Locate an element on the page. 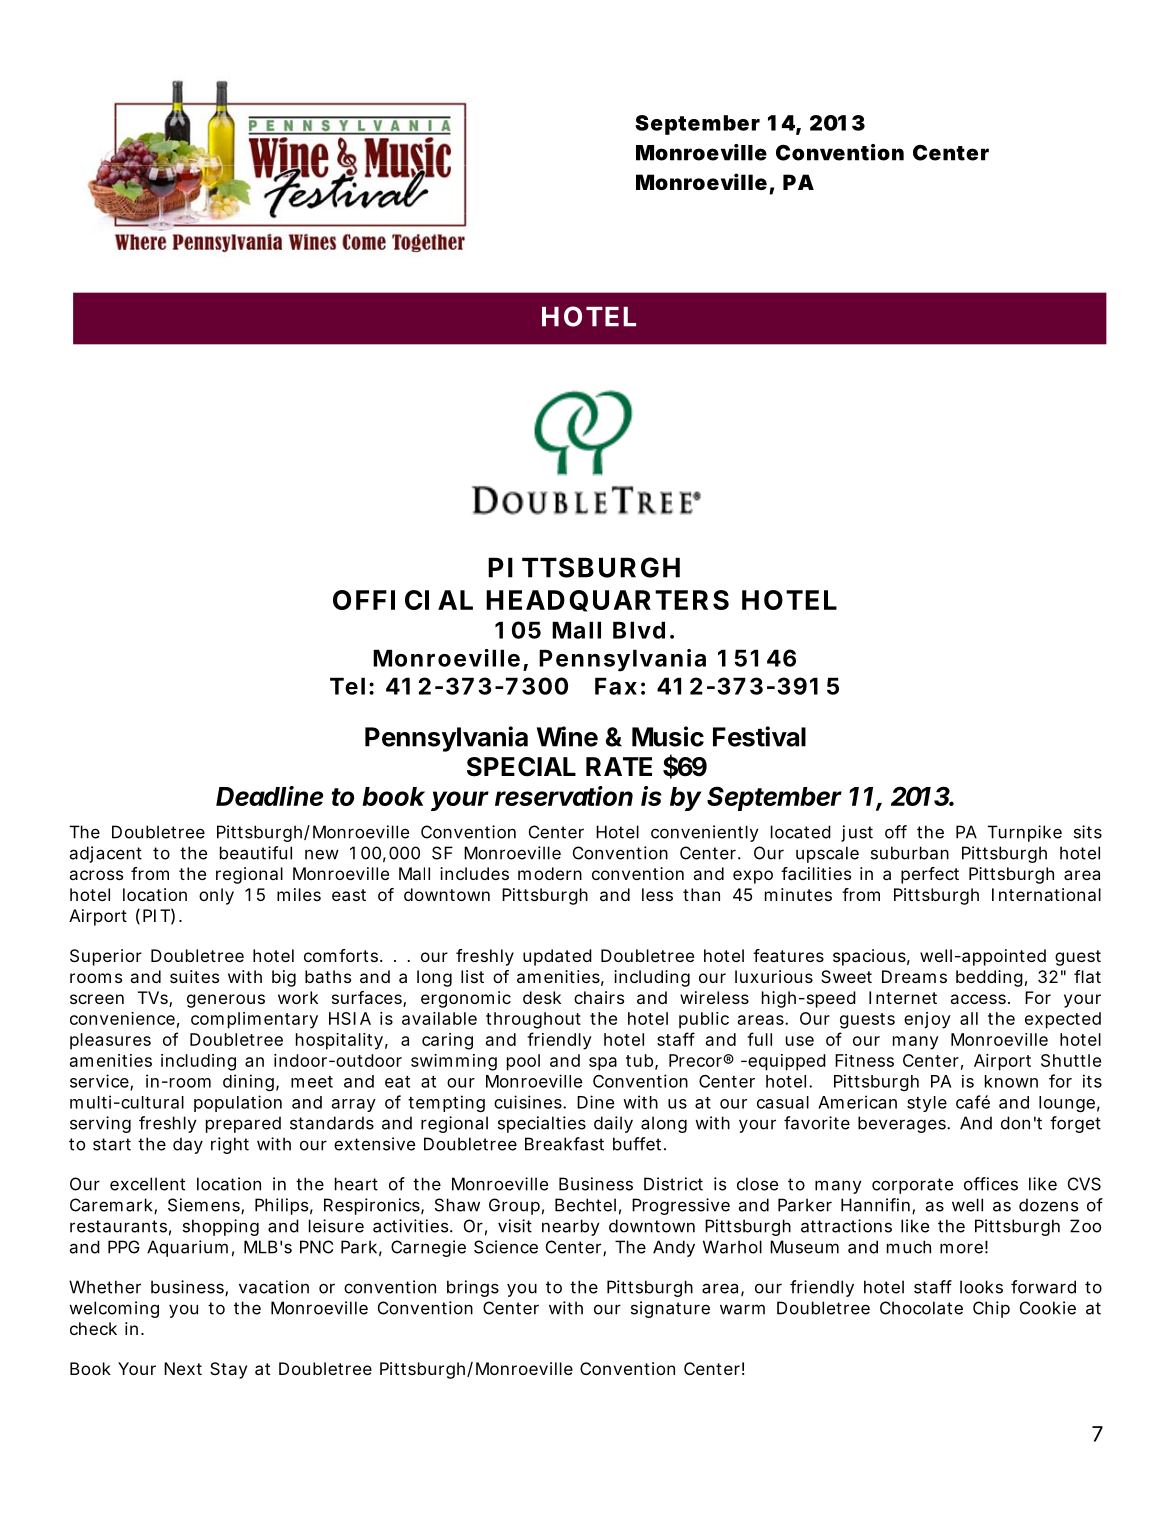 Image resolution: width=1171 pixels, height=1515 pixels. chairs is located at coordinates (599, 997).
